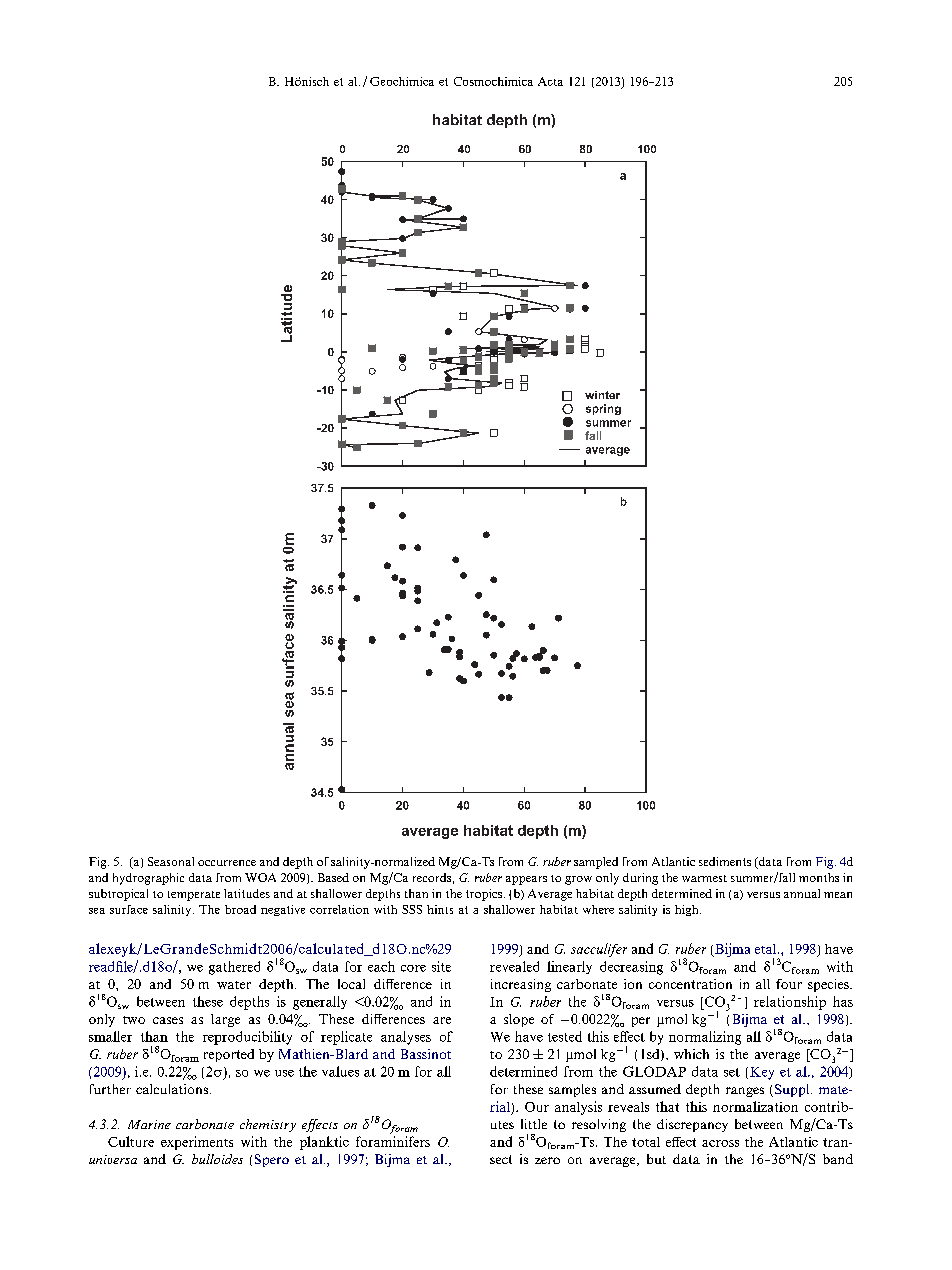 The width and height of the screenshot is (952, 1270). Describe the element at coordinates (550, 81) in the screenshot. I see `Acta` at that location.
